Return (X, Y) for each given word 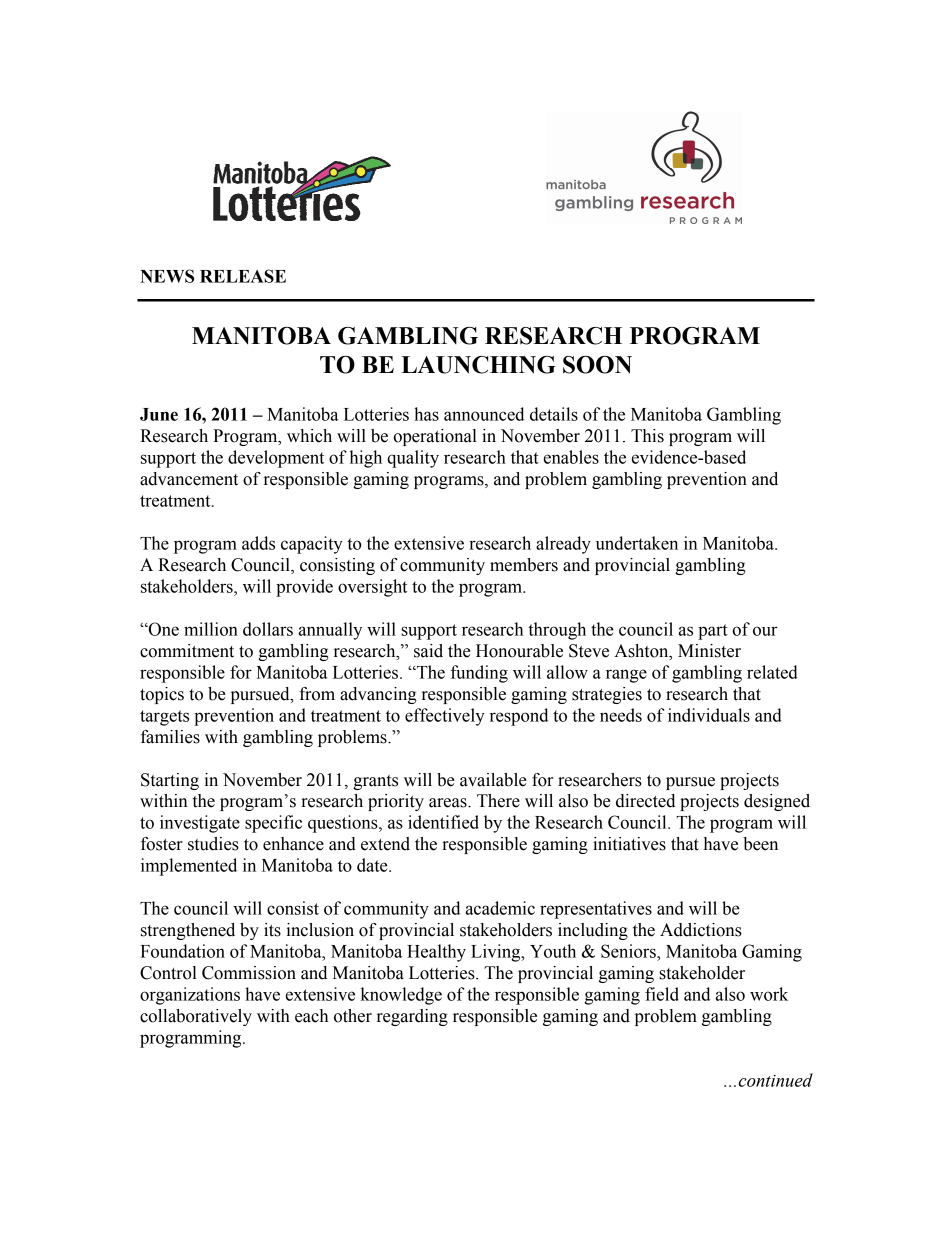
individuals (709, 715)
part (713, 632)
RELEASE (243, 276)
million (211, 629)
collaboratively (196, 1017)
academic (500, 908)
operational (435, 437)
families (170, 737)
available (493, 780)
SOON (597, 365)
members (524, 565)
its (272, 930)
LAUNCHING (478, 365)
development (276, 459)
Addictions (701, 930)
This (647, 436)
